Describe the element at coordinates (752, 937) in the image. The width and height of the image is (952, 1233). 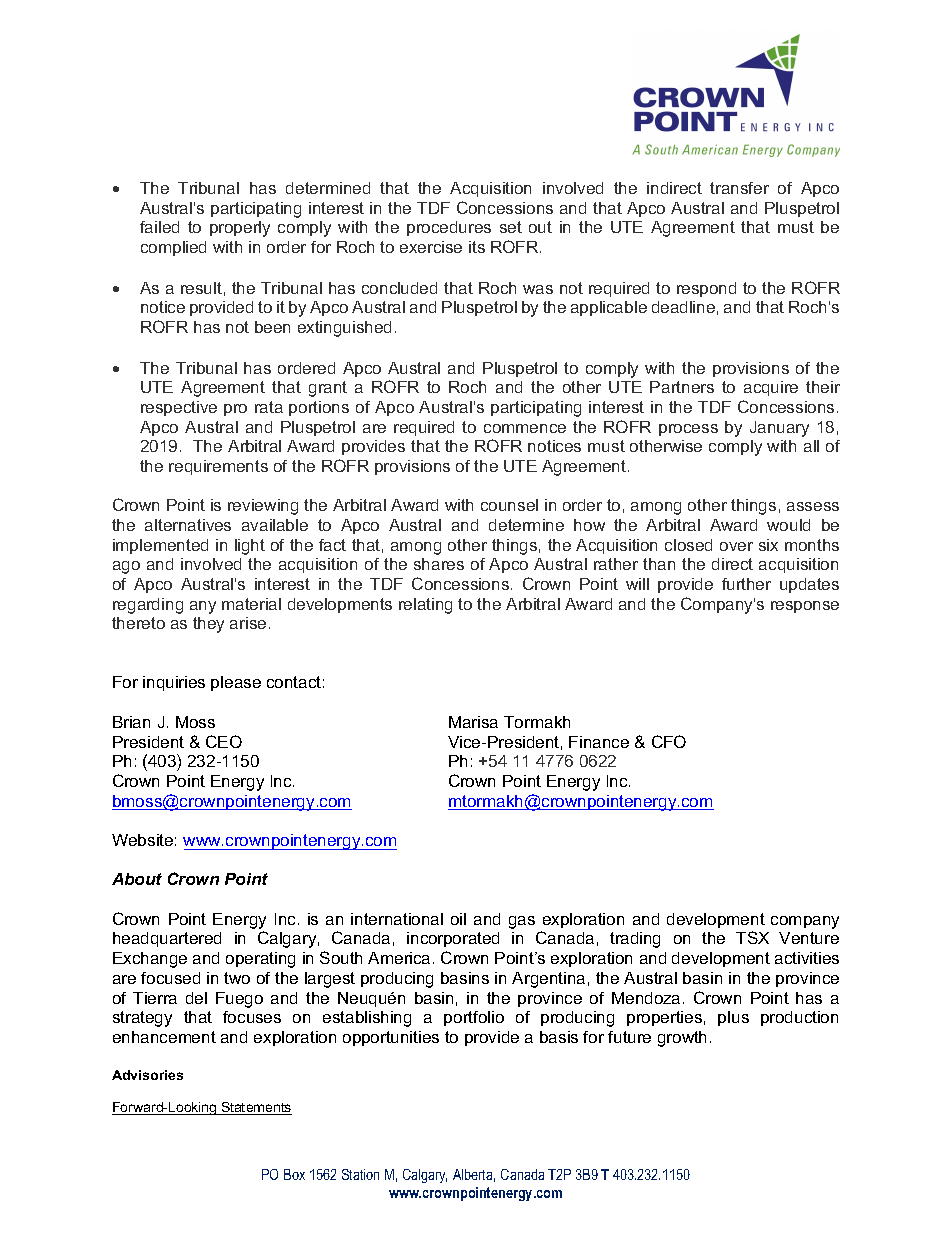
I see `TSX` at that location.
